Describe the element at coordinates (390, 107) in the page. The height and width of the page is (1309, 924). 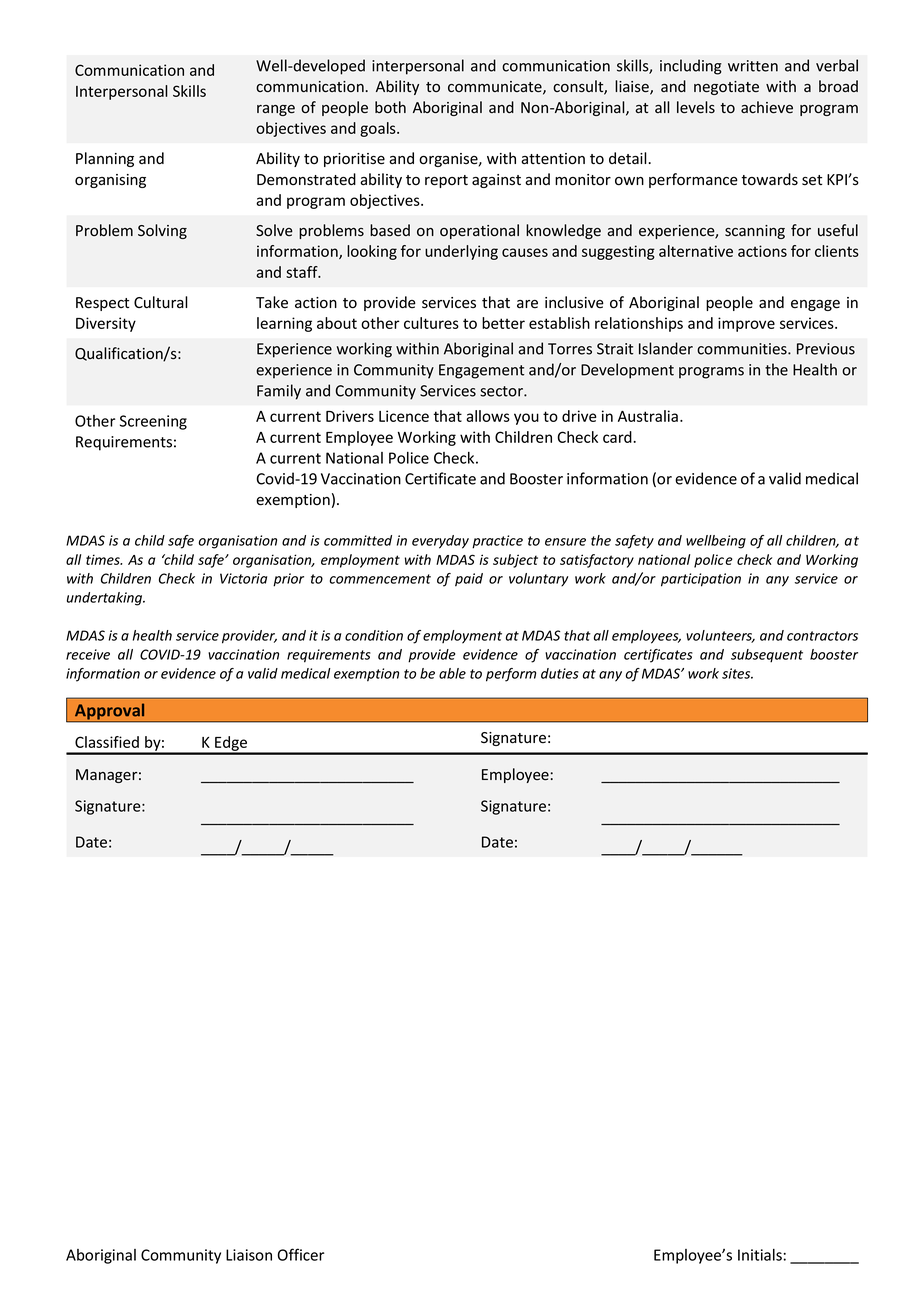
I see `both` at that location.
